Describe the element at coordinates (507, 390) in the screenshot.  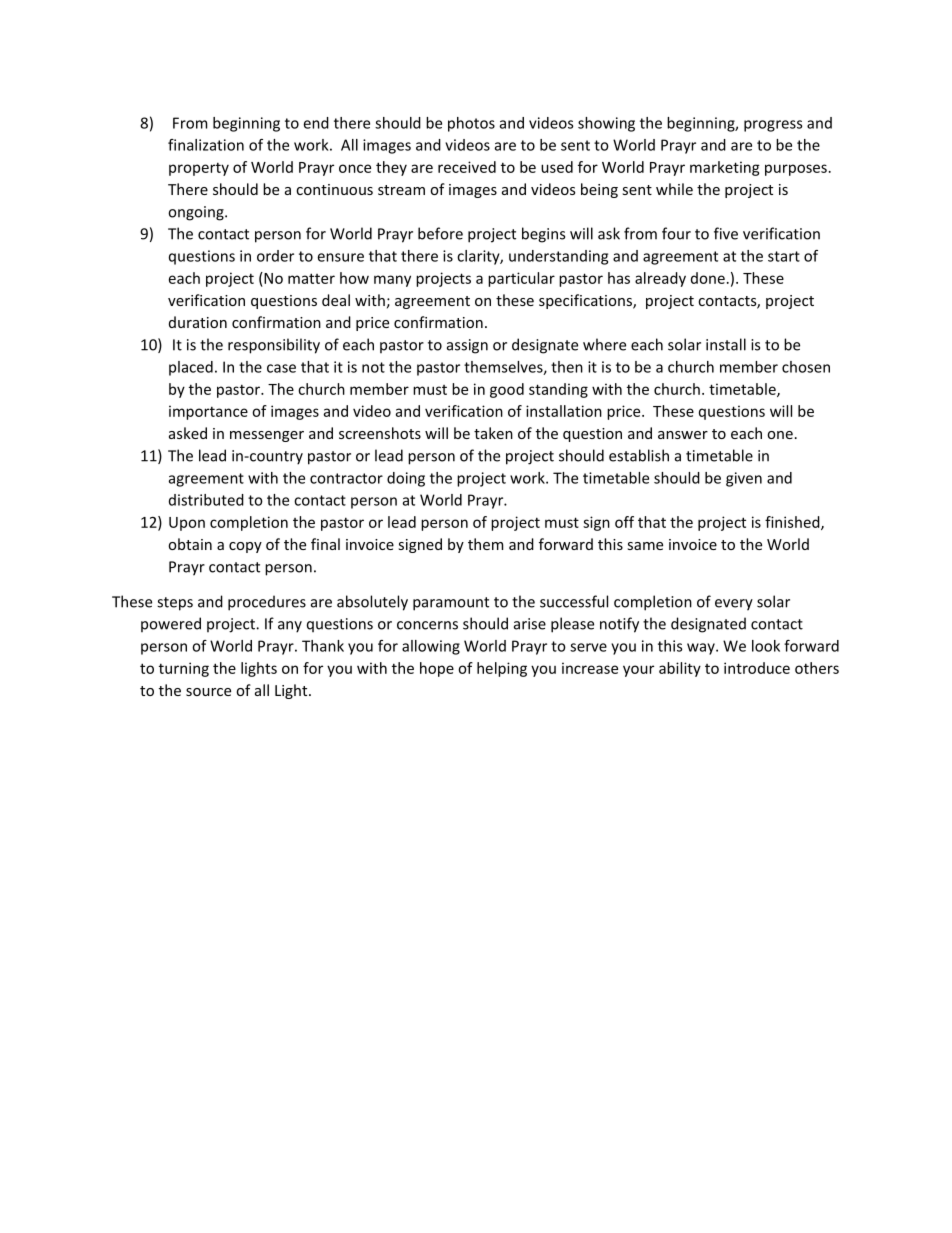
I see `good` at that location.
